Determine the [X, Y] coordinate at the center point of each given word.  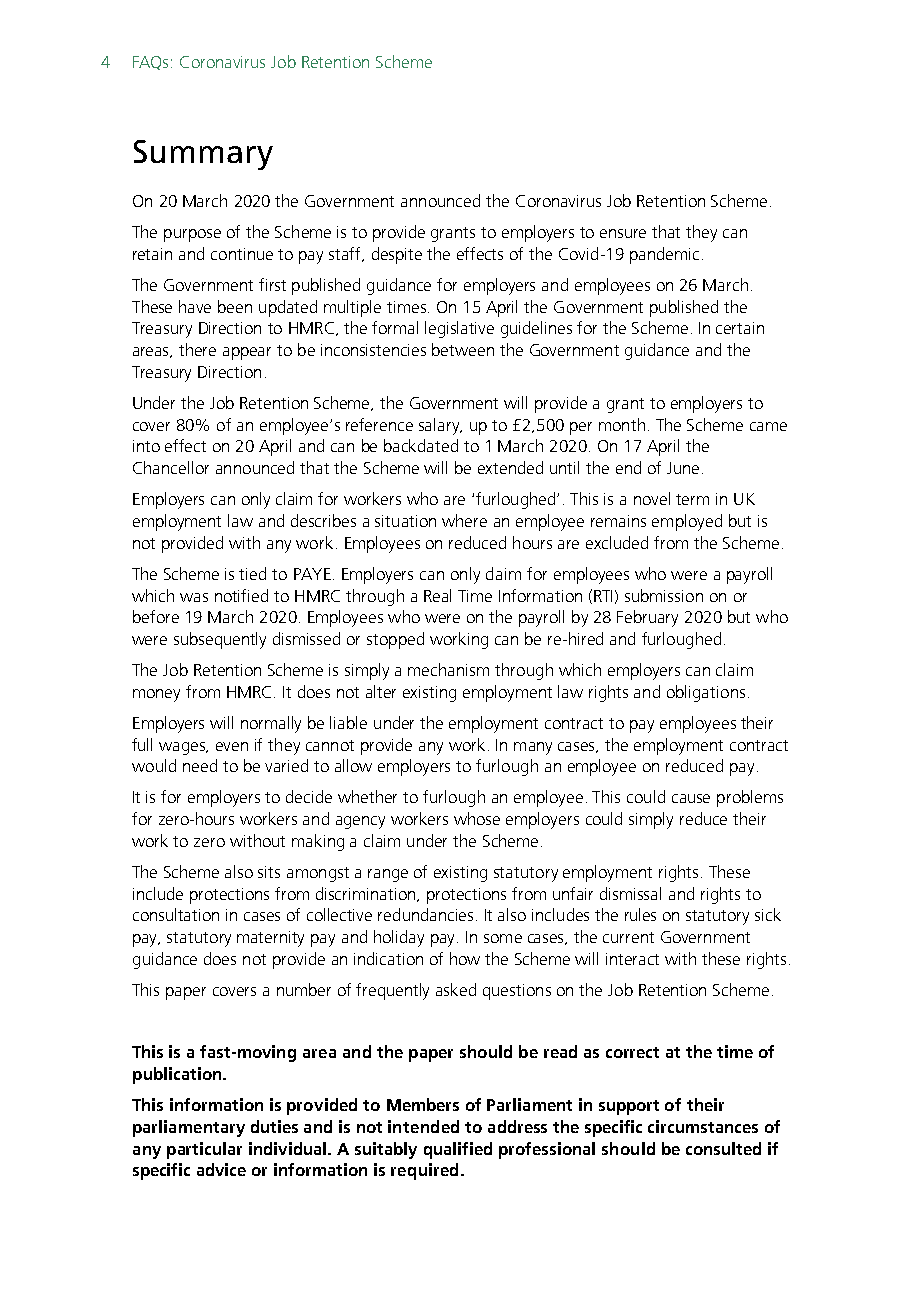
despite [397, 255]
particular [204, 1150]
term [692, 499]
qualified [458, 1150]
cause [691, 798]
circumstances [703, 1126]
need [200, 765]
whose [477, 818]
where [464, 520]
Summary [203, 155]
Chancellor [171, 467]
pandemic [664, 255]
